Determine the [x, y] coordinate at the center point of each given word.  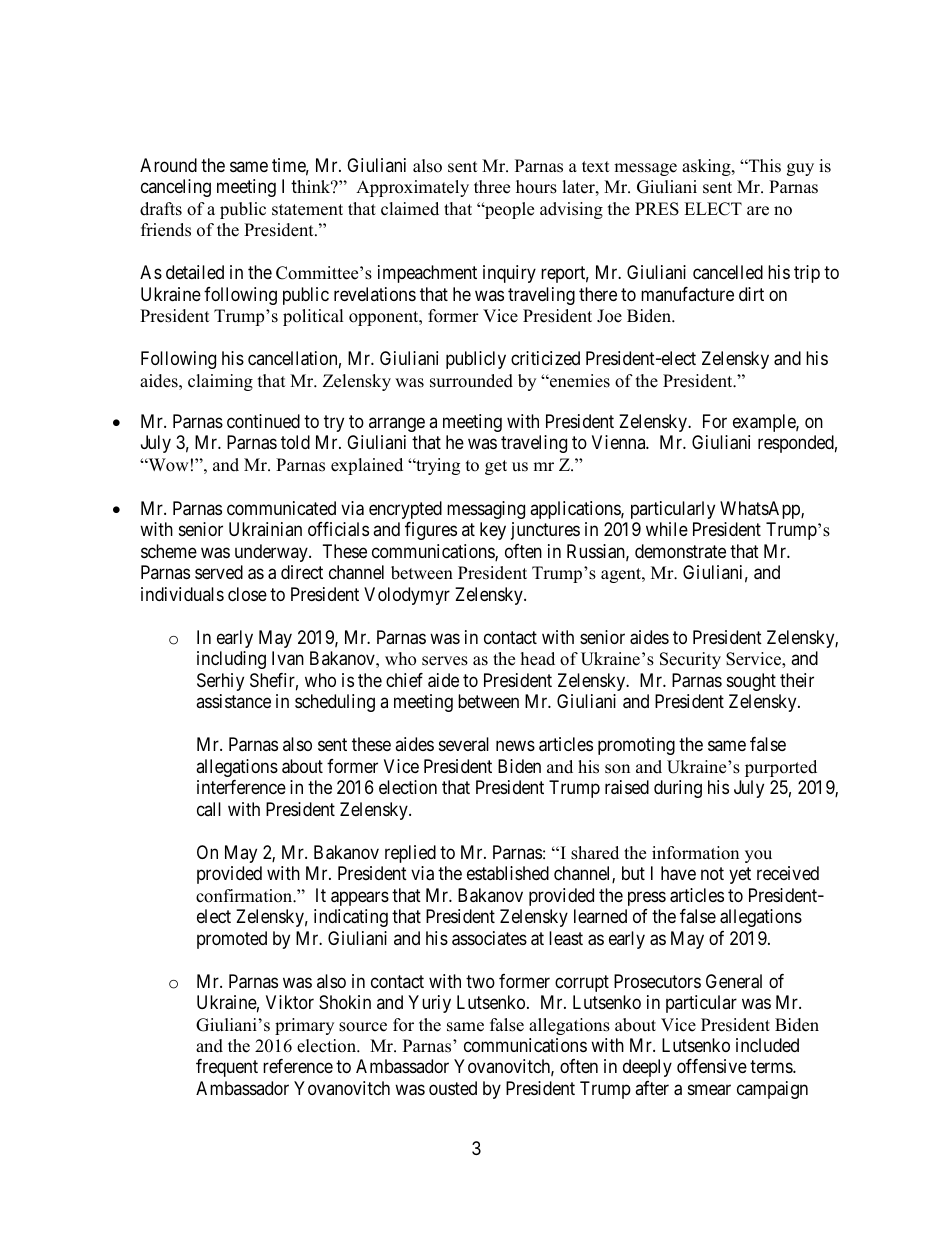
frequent [227, 1068]
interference [241, 787]
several [464, 744]
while [667, 529]
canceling [176, 188]
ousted [453, 1088]
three [492, 187]
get [496, 467]
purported [781, 768]
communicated [281, 508]
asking [707, 167]
